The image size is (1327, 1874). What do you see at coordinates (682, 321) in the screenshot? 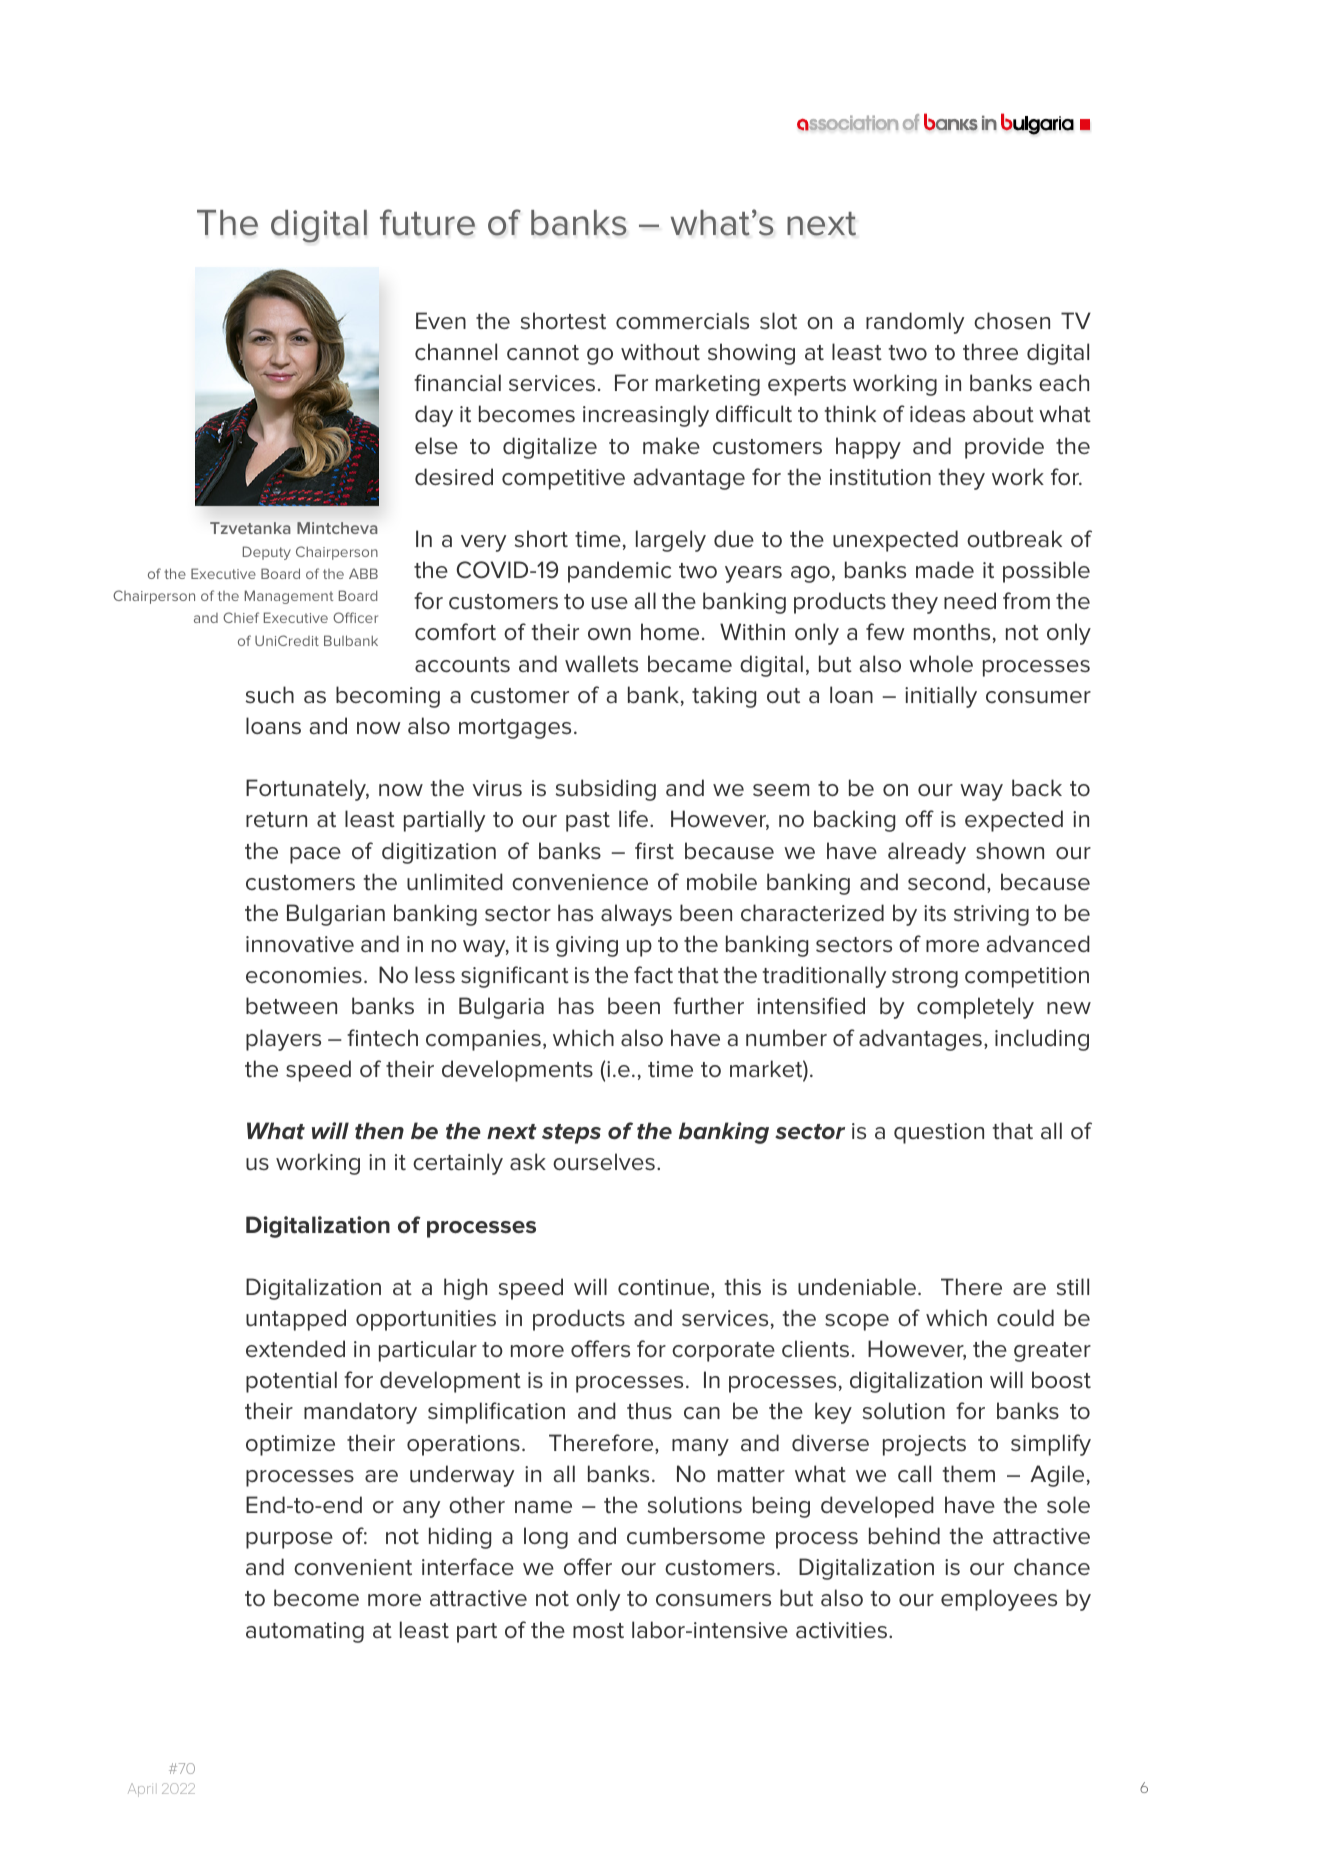
I see `commercials` at bounding box center [682, 321].
